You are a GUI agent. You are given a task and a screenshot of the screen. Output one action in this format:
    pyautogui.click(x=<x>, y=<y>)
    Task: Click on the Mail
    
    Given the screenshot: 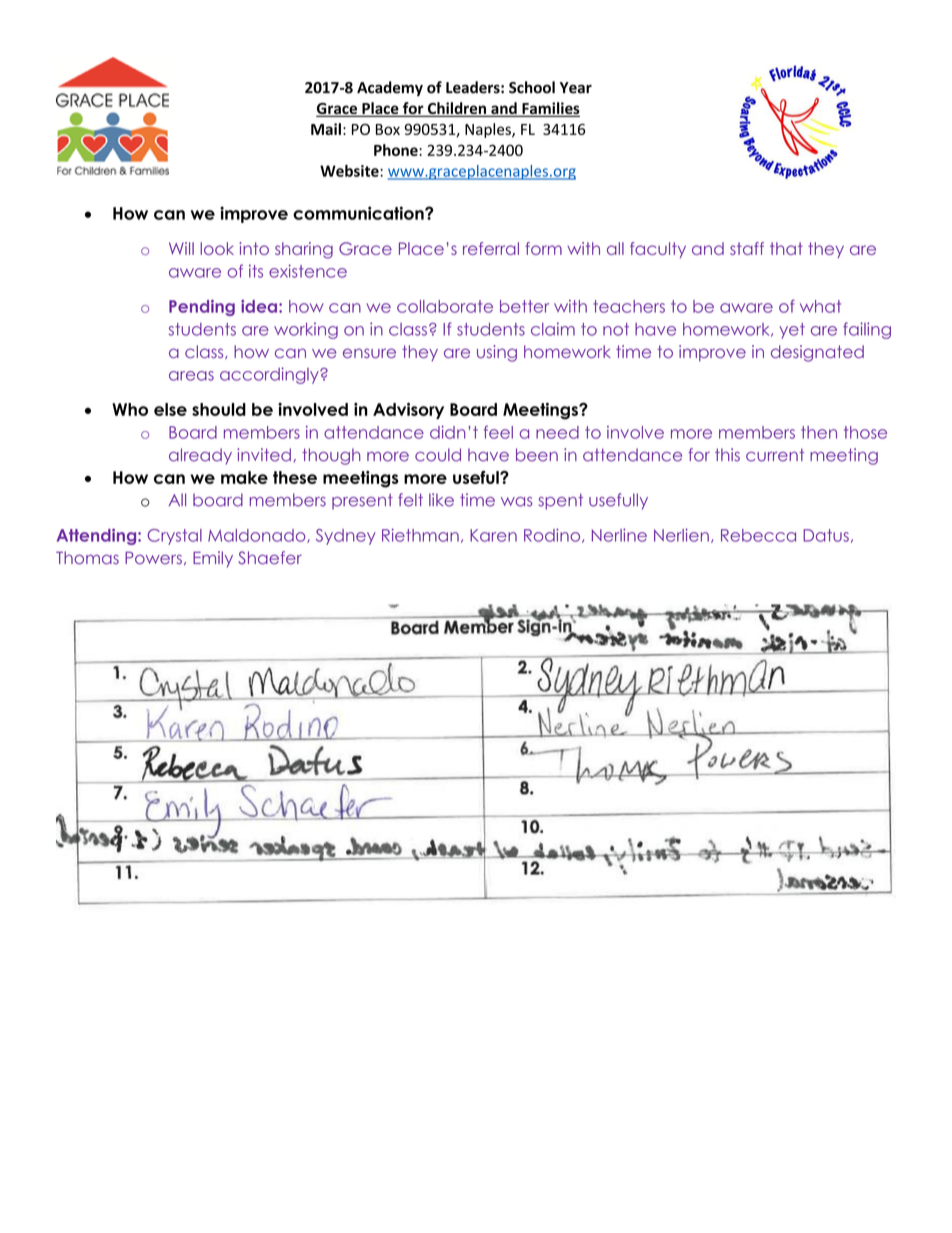 What is the action you would take?
    pyautogui.click(x=326, y=129)
